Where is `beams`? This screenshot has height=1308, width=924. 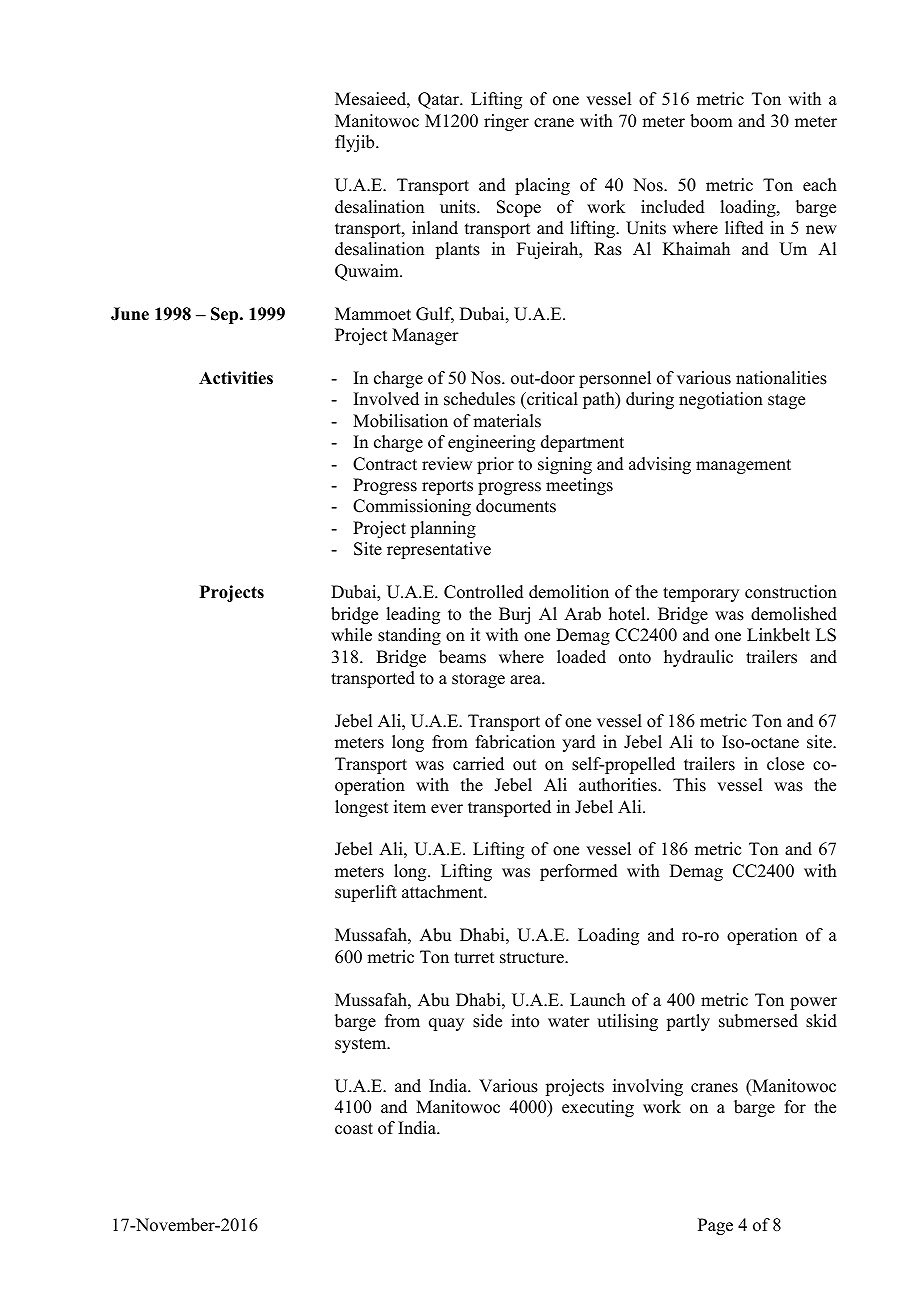 beams is located at coordinates (462, 657).
